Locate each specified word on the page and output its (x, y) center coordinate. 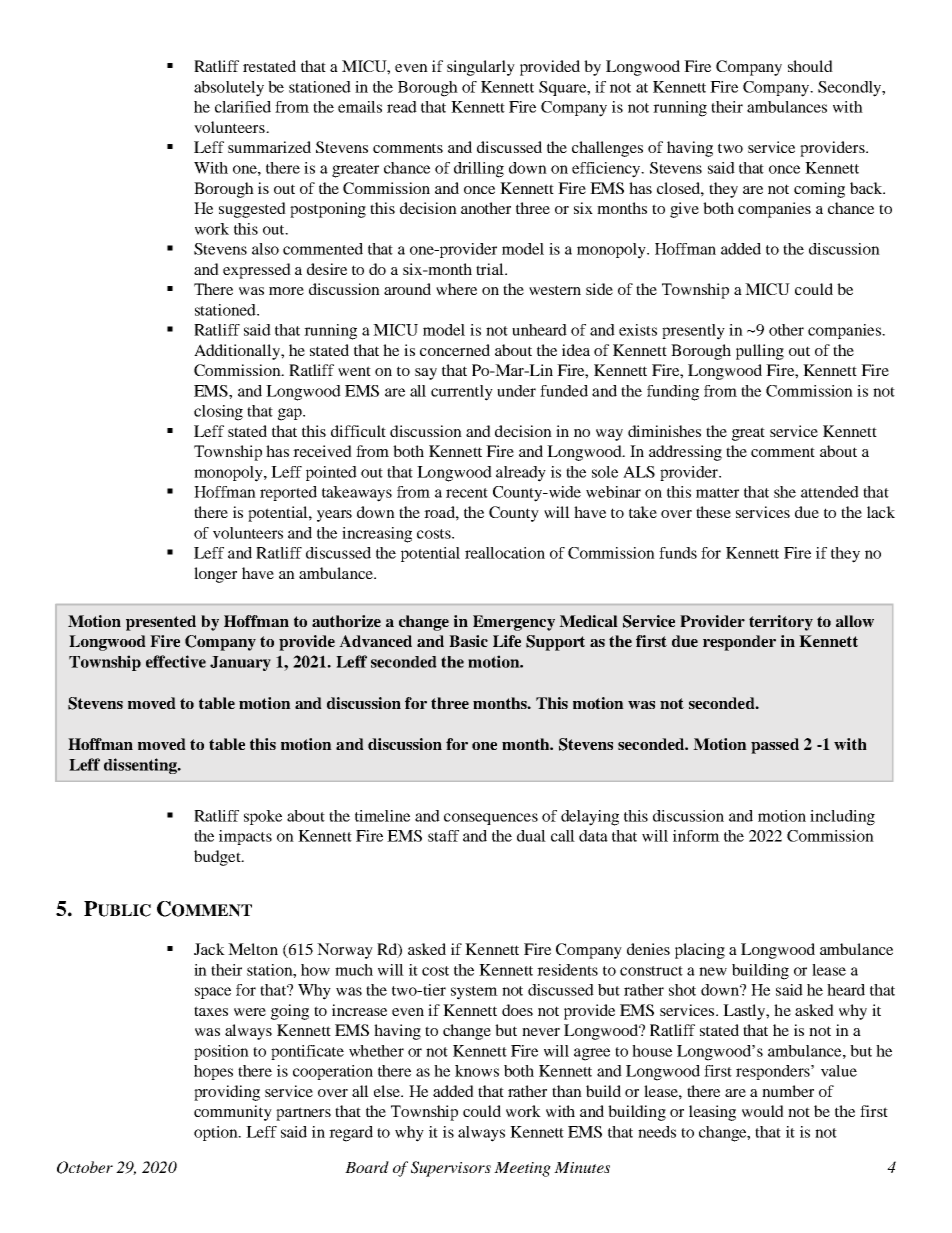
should (810, 66)
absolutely (229, 89)
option (217, 1133)
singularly (481, 68)
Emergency (514, 623)
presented (161, 623)
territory (781, 623)
